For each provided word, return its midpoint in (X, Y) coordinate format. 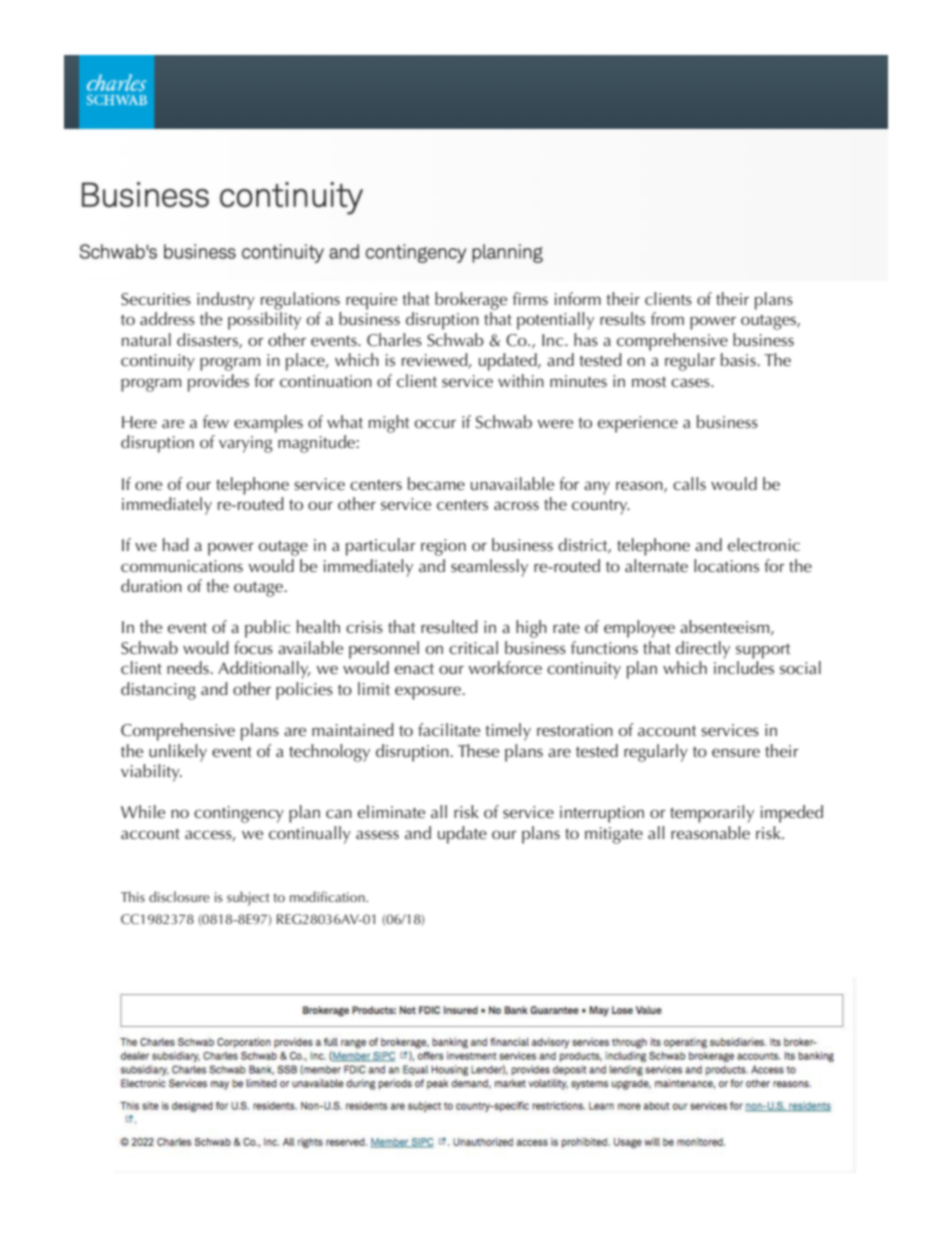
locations (726, 565)
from (667, 318)
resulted (449, 626)
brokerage (471, 301)
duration (151, 585)
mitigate (614, 835)
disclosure (179, 896)
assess (377, 834)
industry (226, 301)
